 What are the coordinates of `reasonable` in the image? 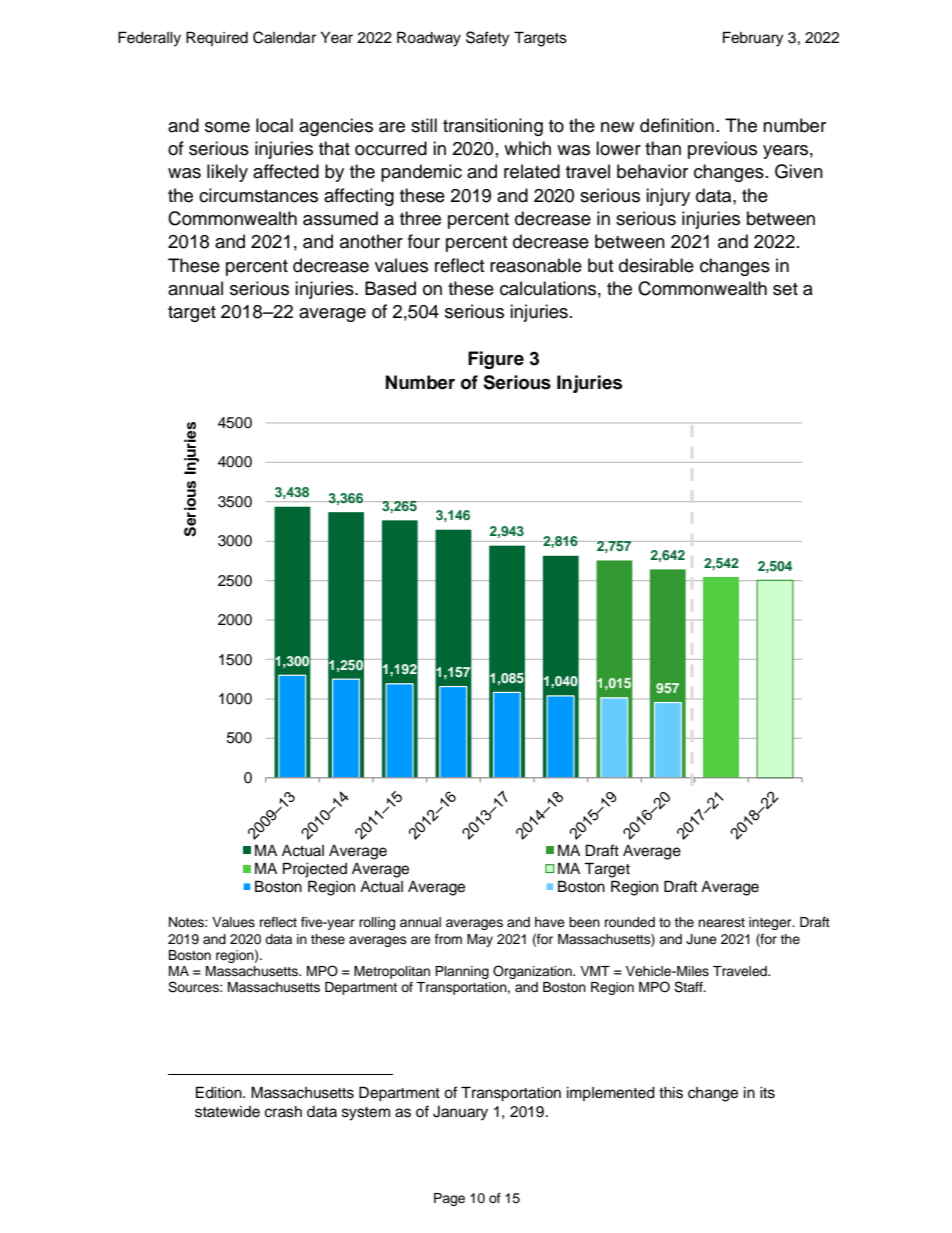 It's located at (536, 265).
